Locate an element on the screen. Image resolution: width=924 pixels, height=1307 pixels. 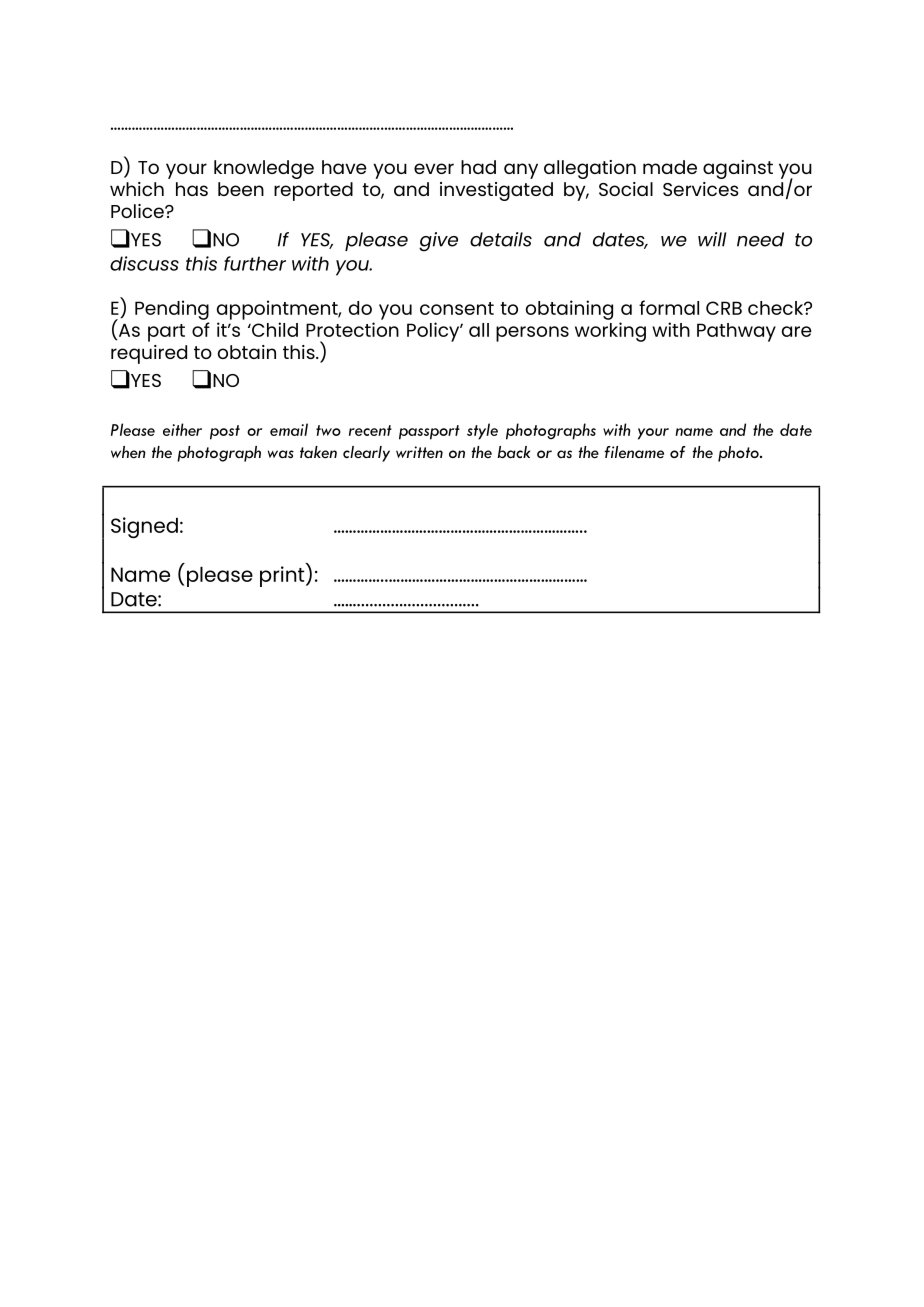
consent is located at coordinates (457, 308).
